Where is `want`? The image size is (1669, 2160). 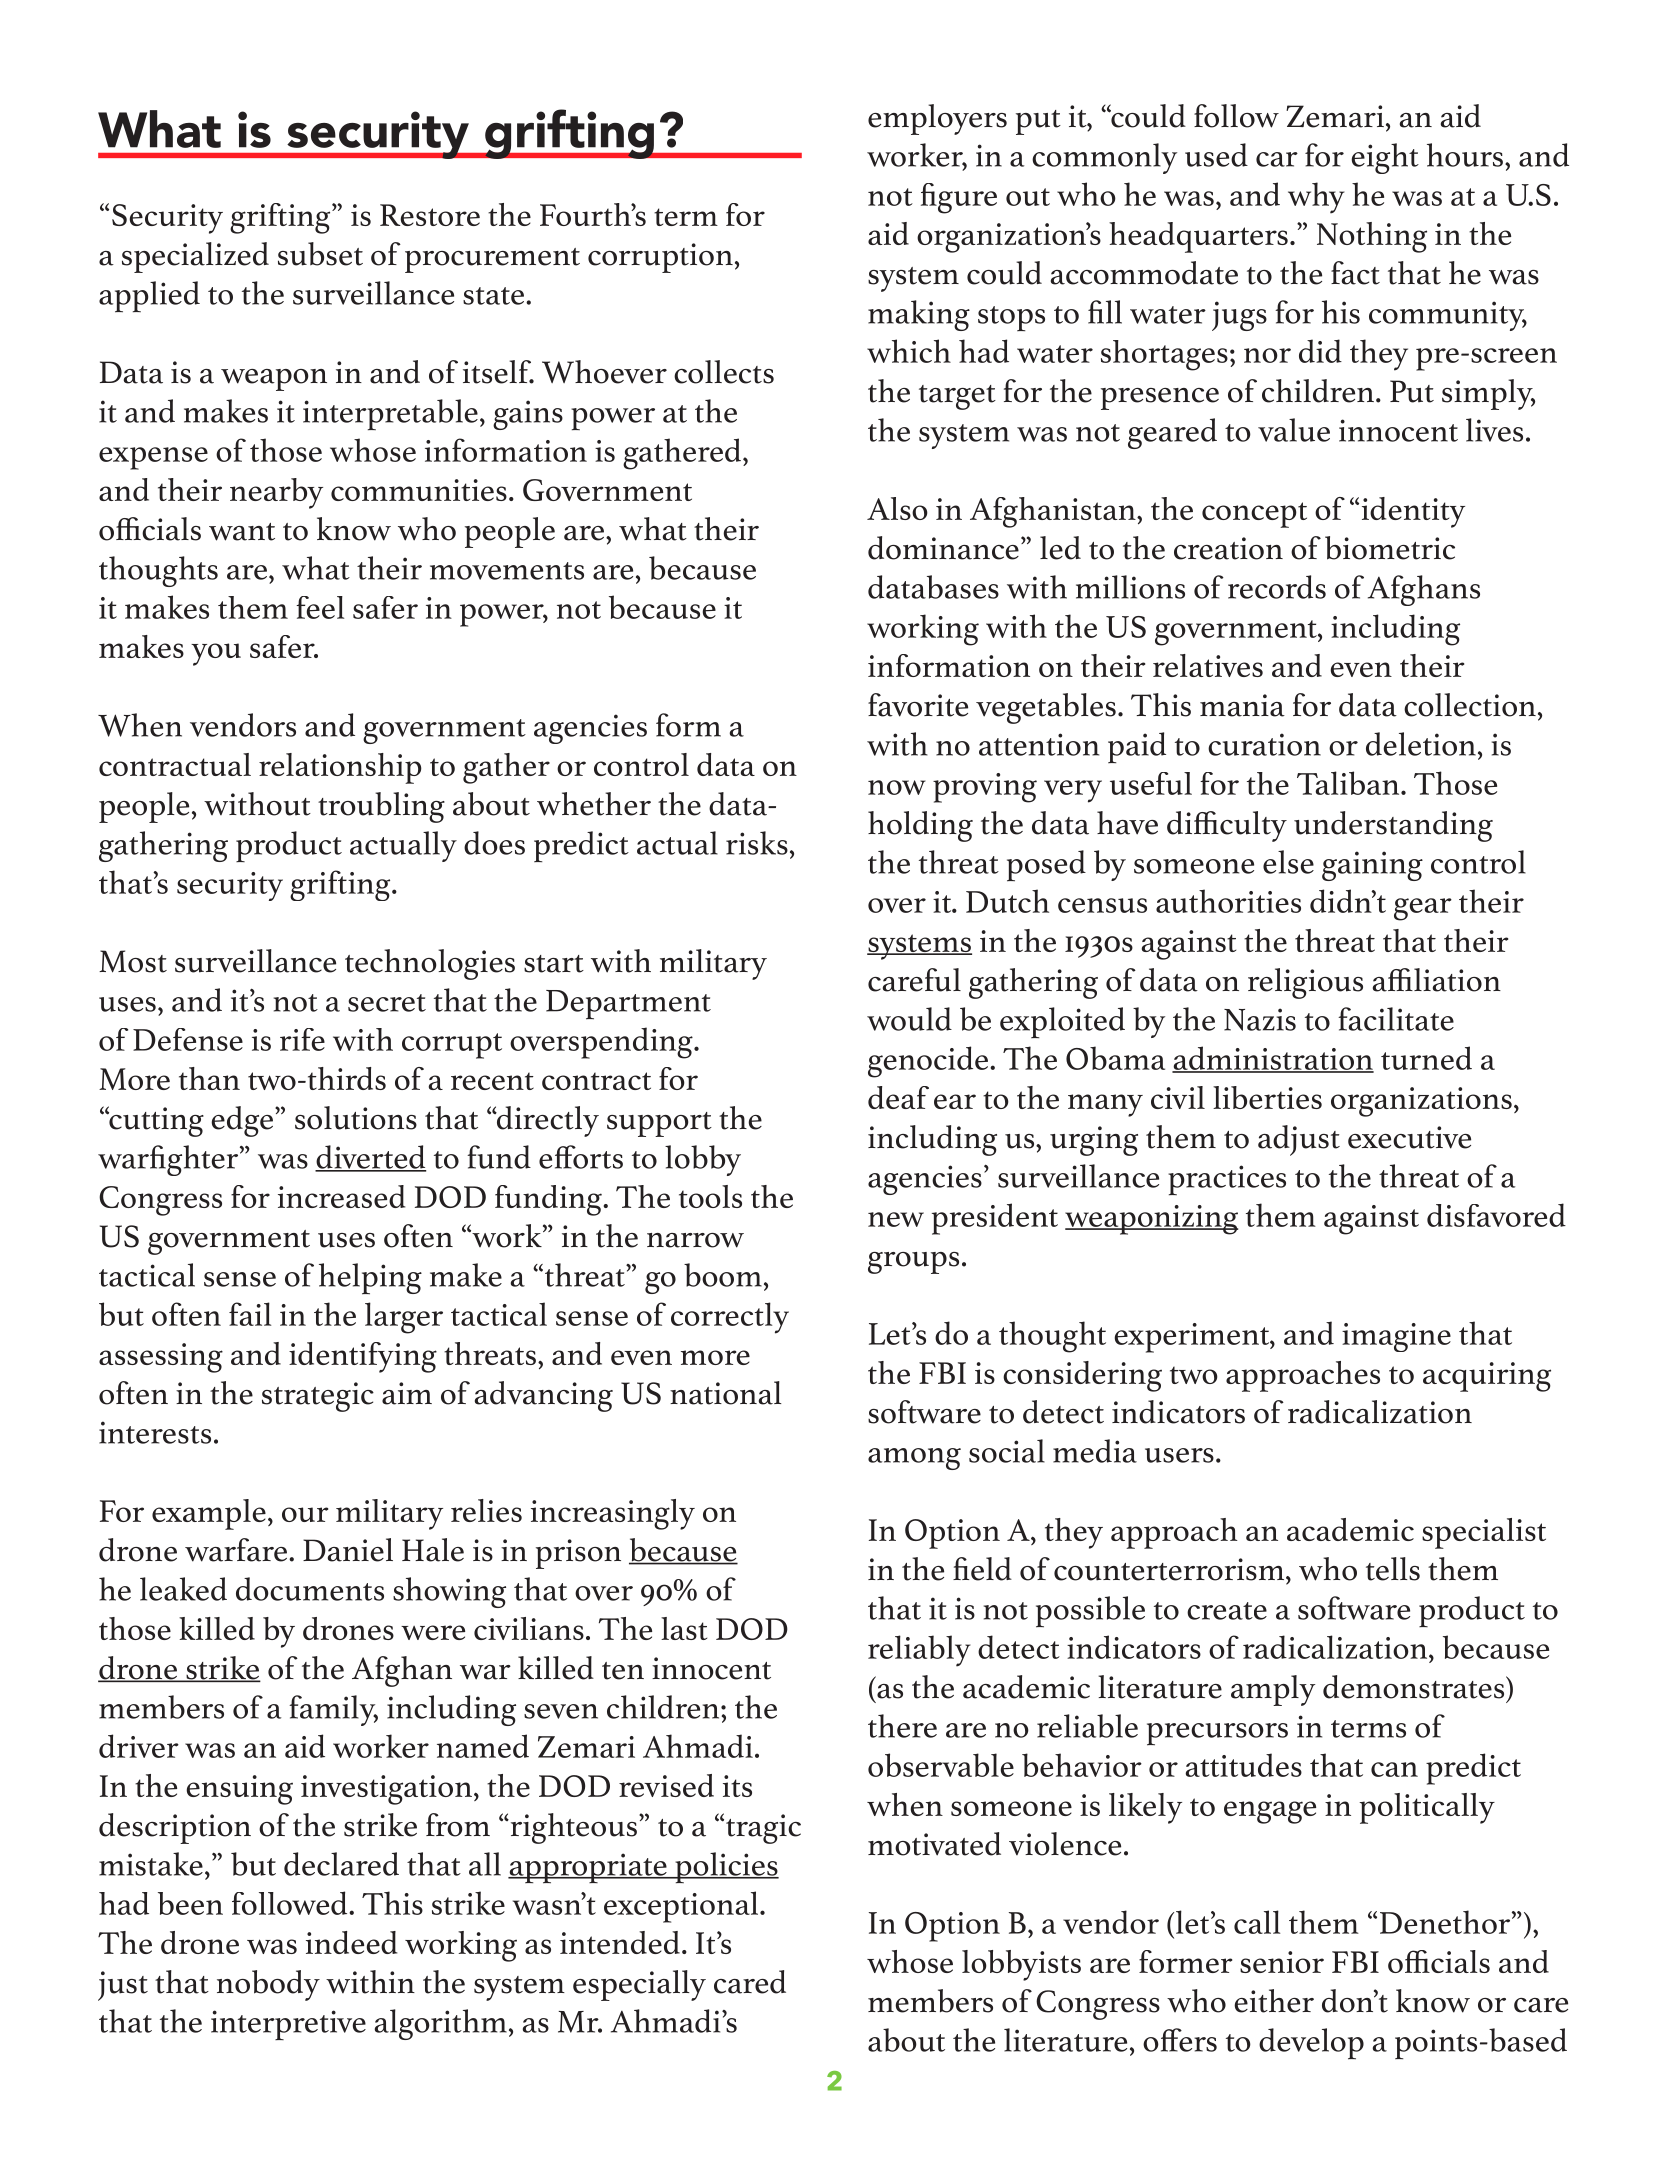
want is located at coordinates (242, 532).
